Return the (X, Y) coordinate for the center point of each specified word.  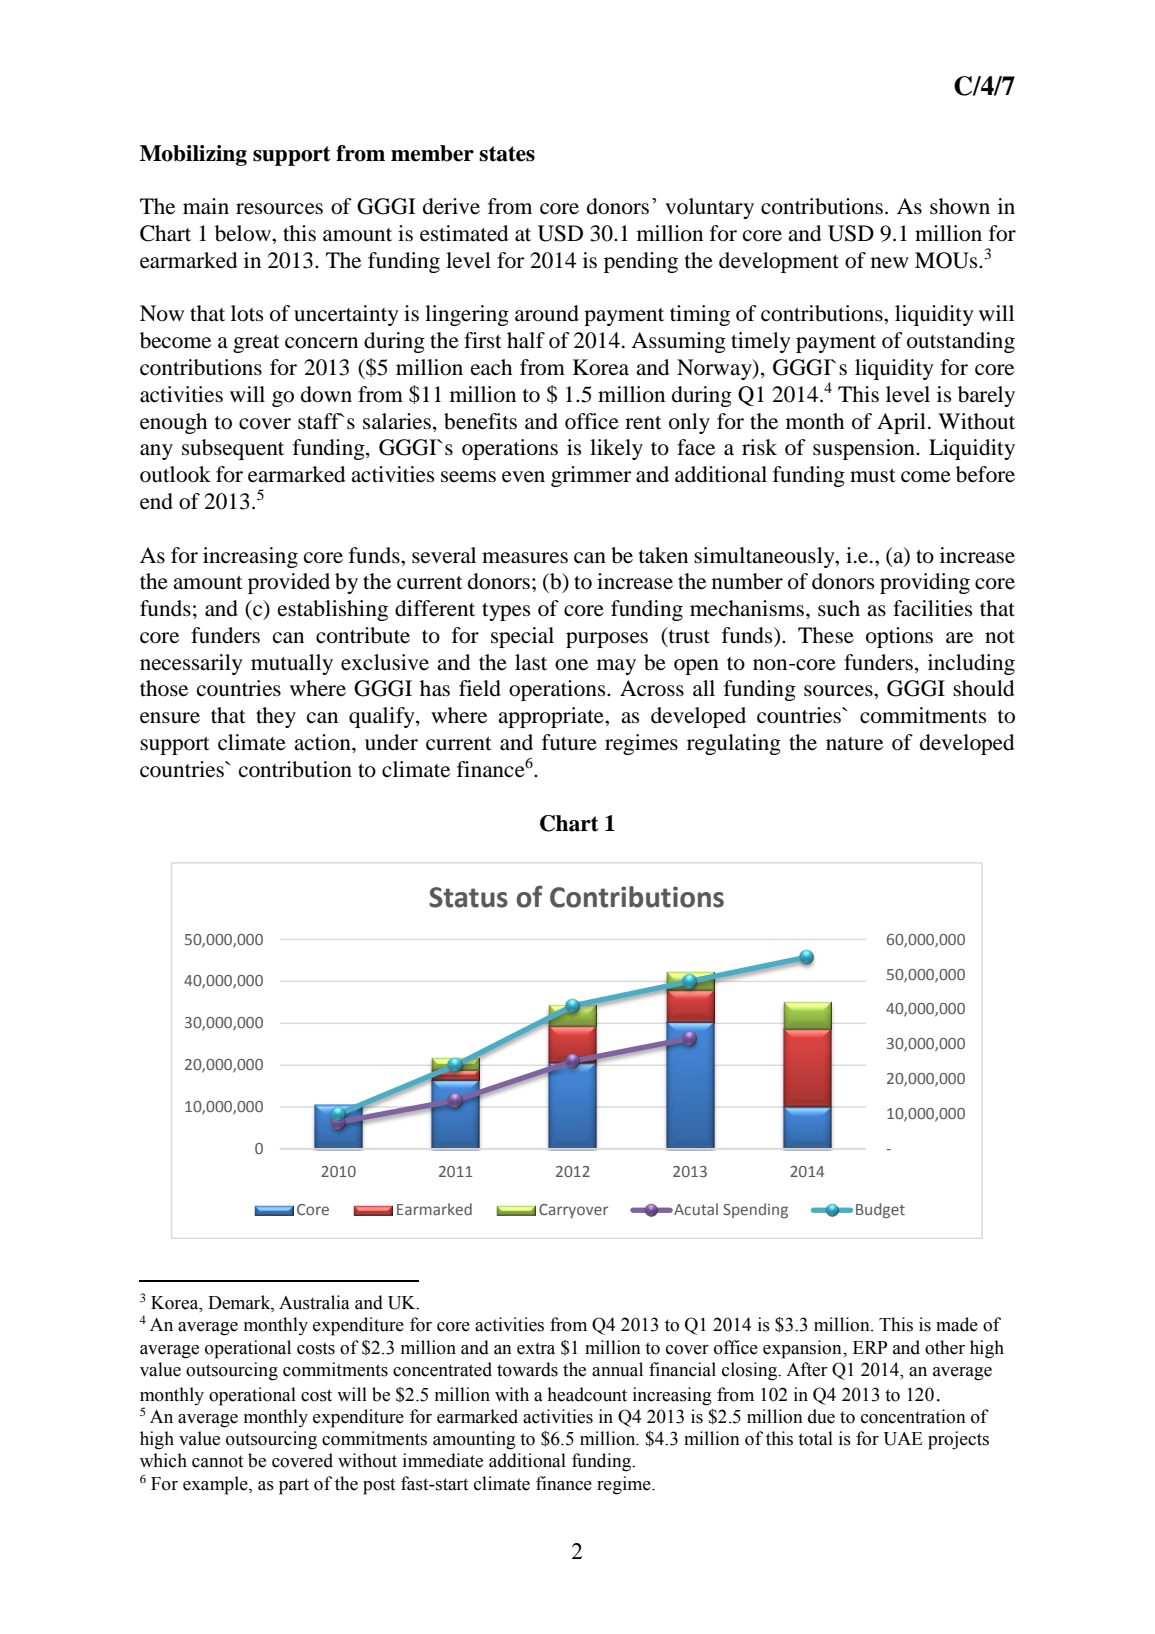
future (569, 742)
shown (960, 206)
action (323, 742)
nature (854, 744)
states (507, 154)
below (244, 233)
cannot (217, 1461)
